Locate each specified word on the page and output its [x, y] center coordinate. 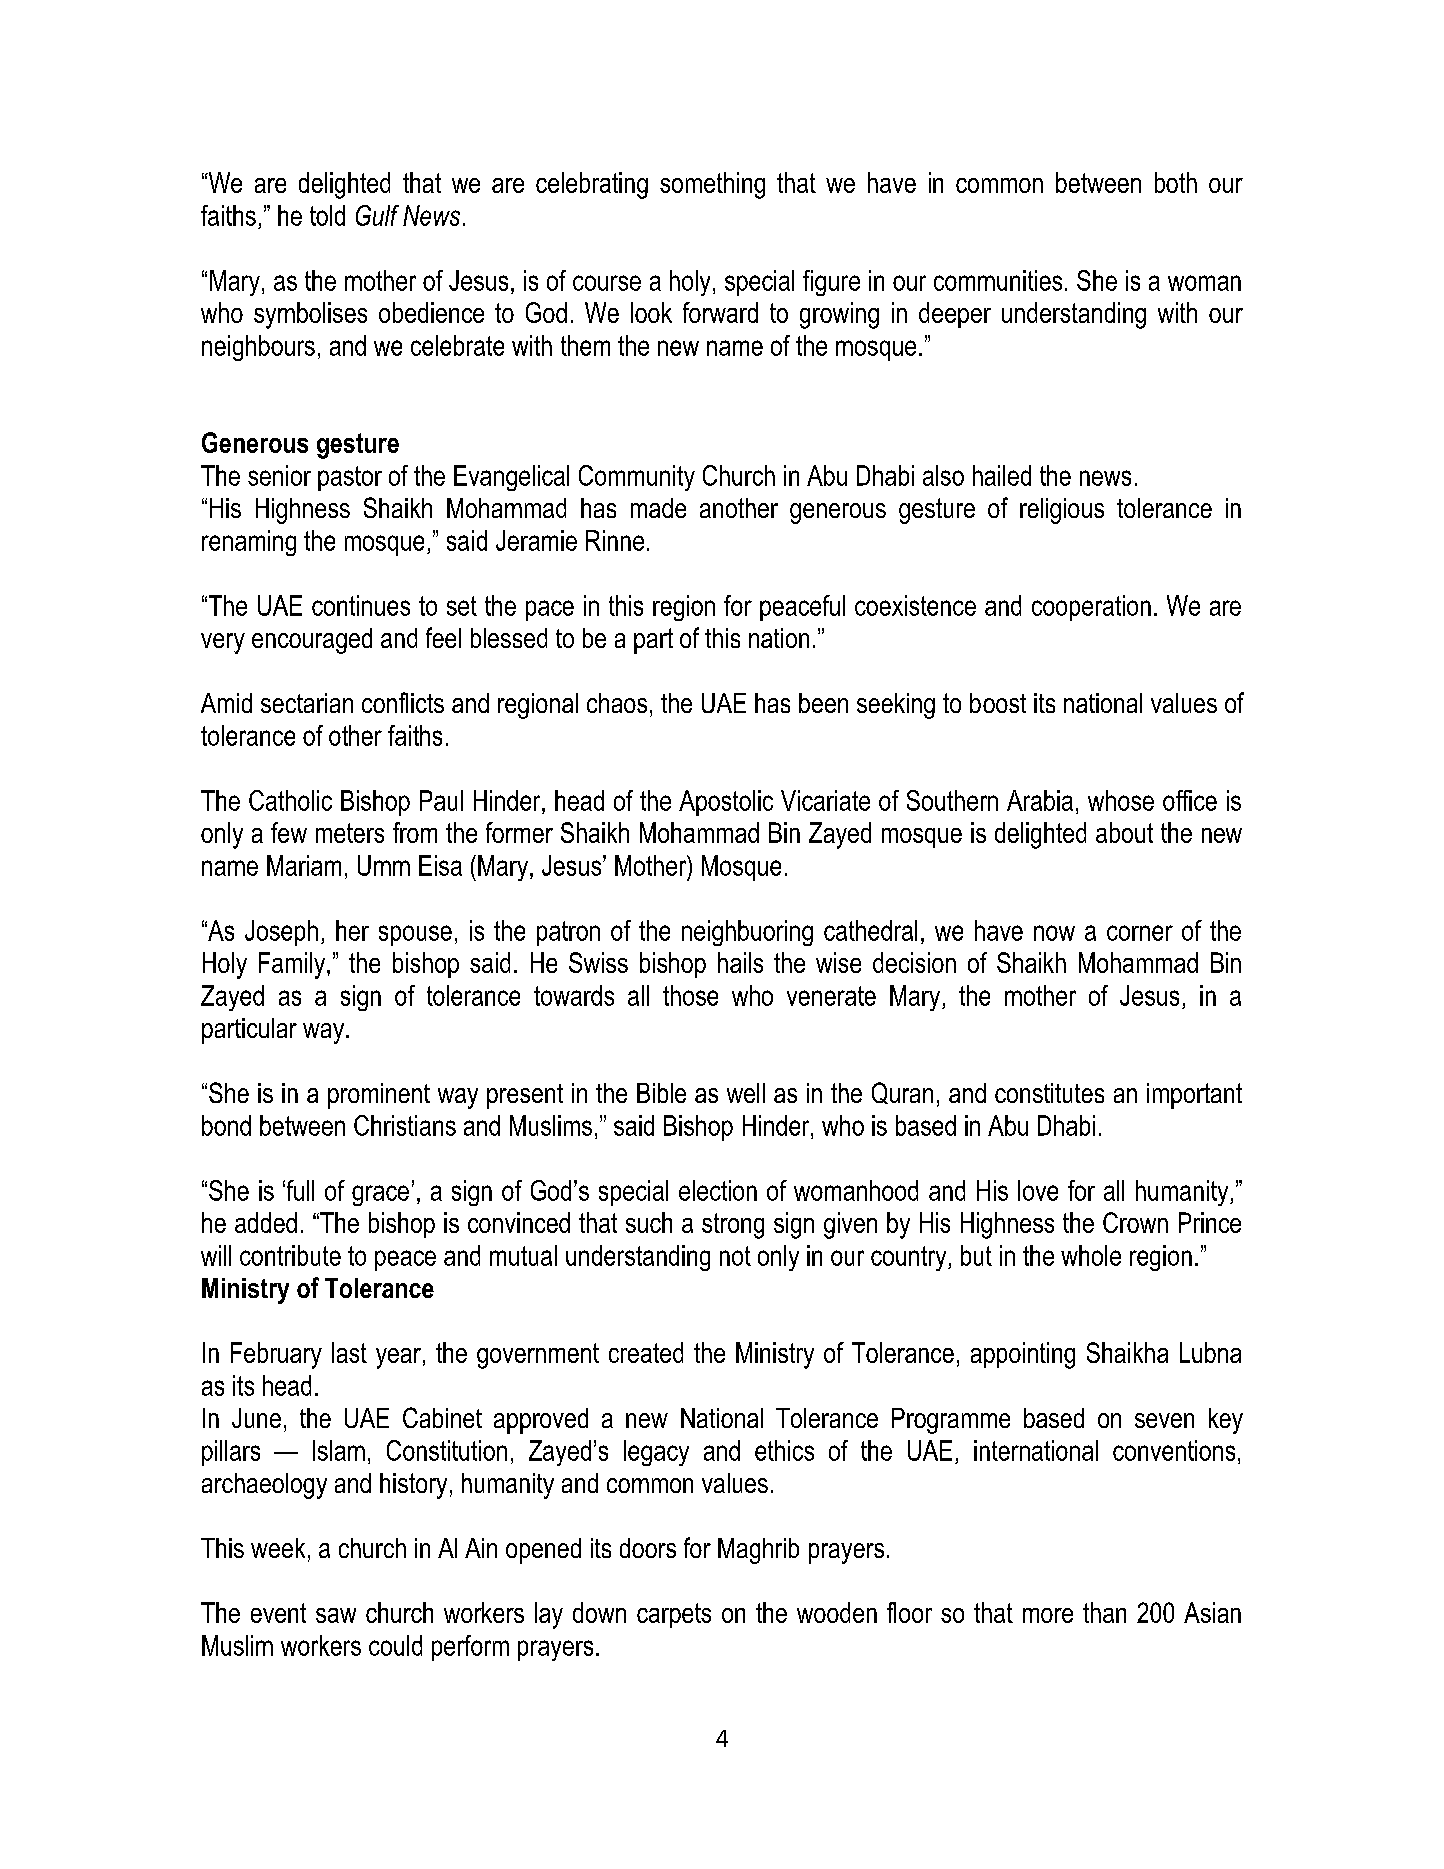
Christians [405, 1125]
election [718, 1190]
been [823, 703]
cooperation [1091, 608]
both [1176, 182]
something [712, 185]
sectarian [307, 703]
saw [336, 1615]
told [327, 215]
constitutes [1049, 1093]
